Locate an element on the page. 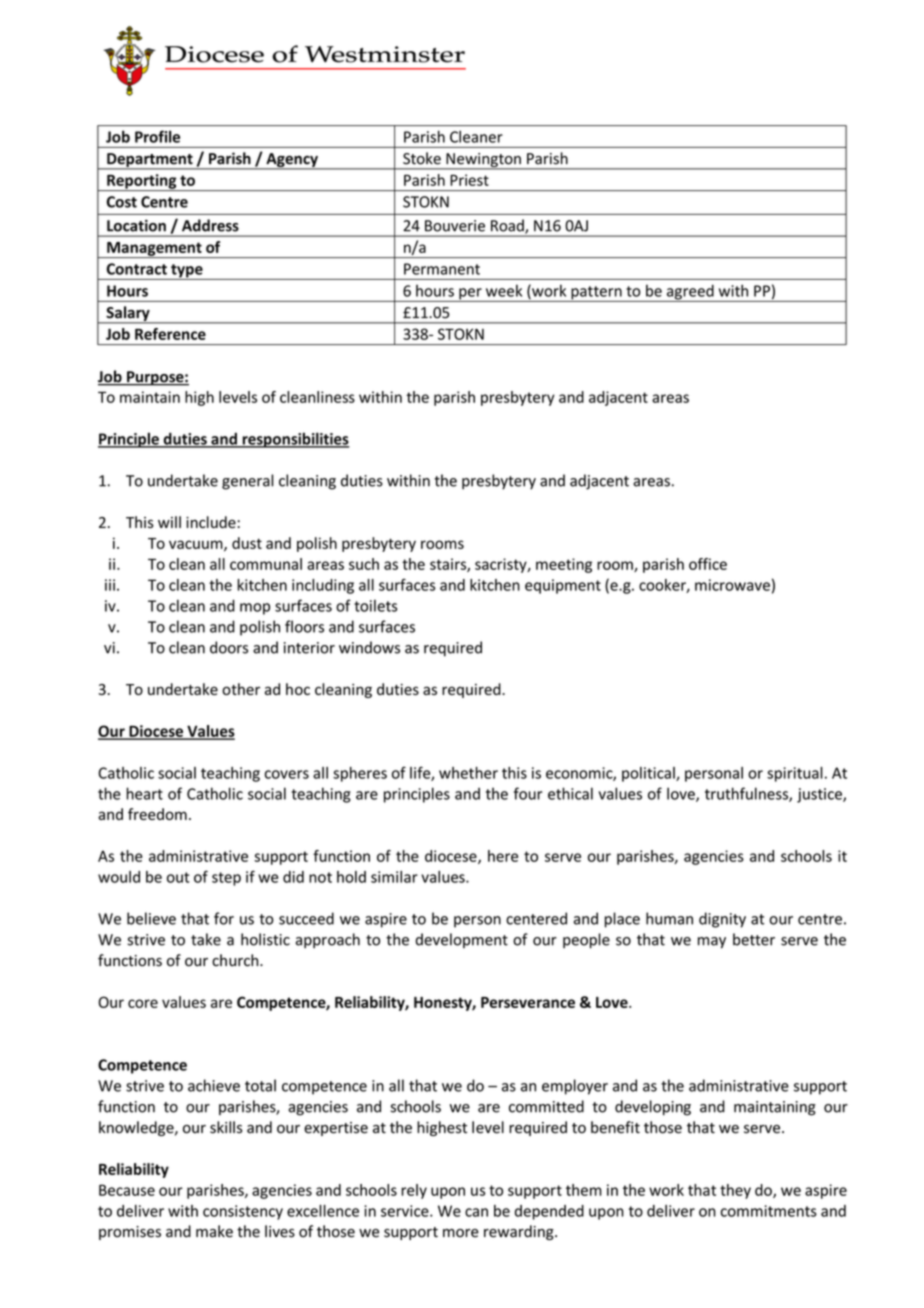  make is located at coordinates (214, 1231).
